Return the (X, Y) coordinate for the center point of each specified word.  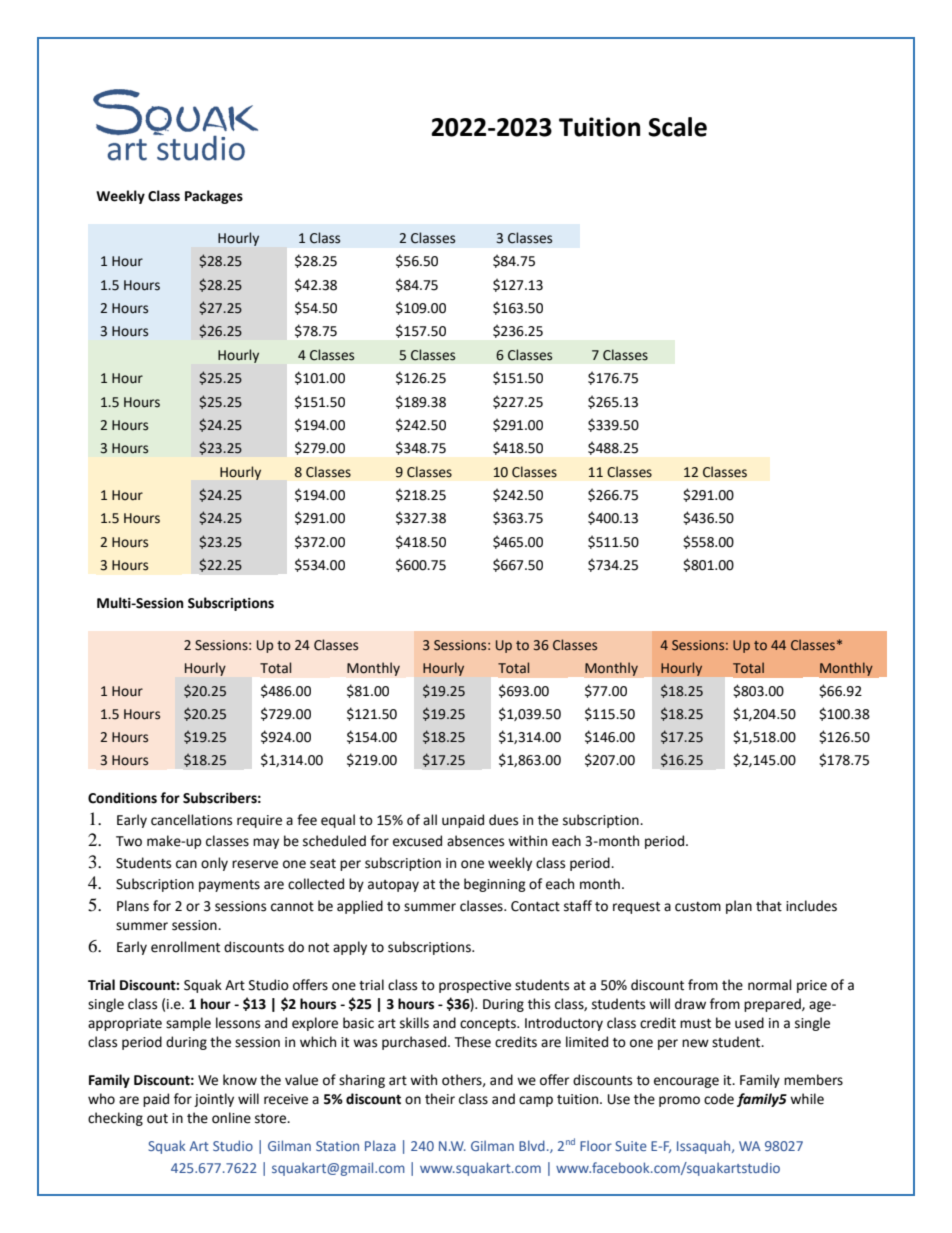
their (440, 1099)
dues (503, 820)
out (157, 1119)
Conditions (122, 798)
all (430, 820)
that (769, 906)
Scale (677, 127)
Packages (214, 197)
